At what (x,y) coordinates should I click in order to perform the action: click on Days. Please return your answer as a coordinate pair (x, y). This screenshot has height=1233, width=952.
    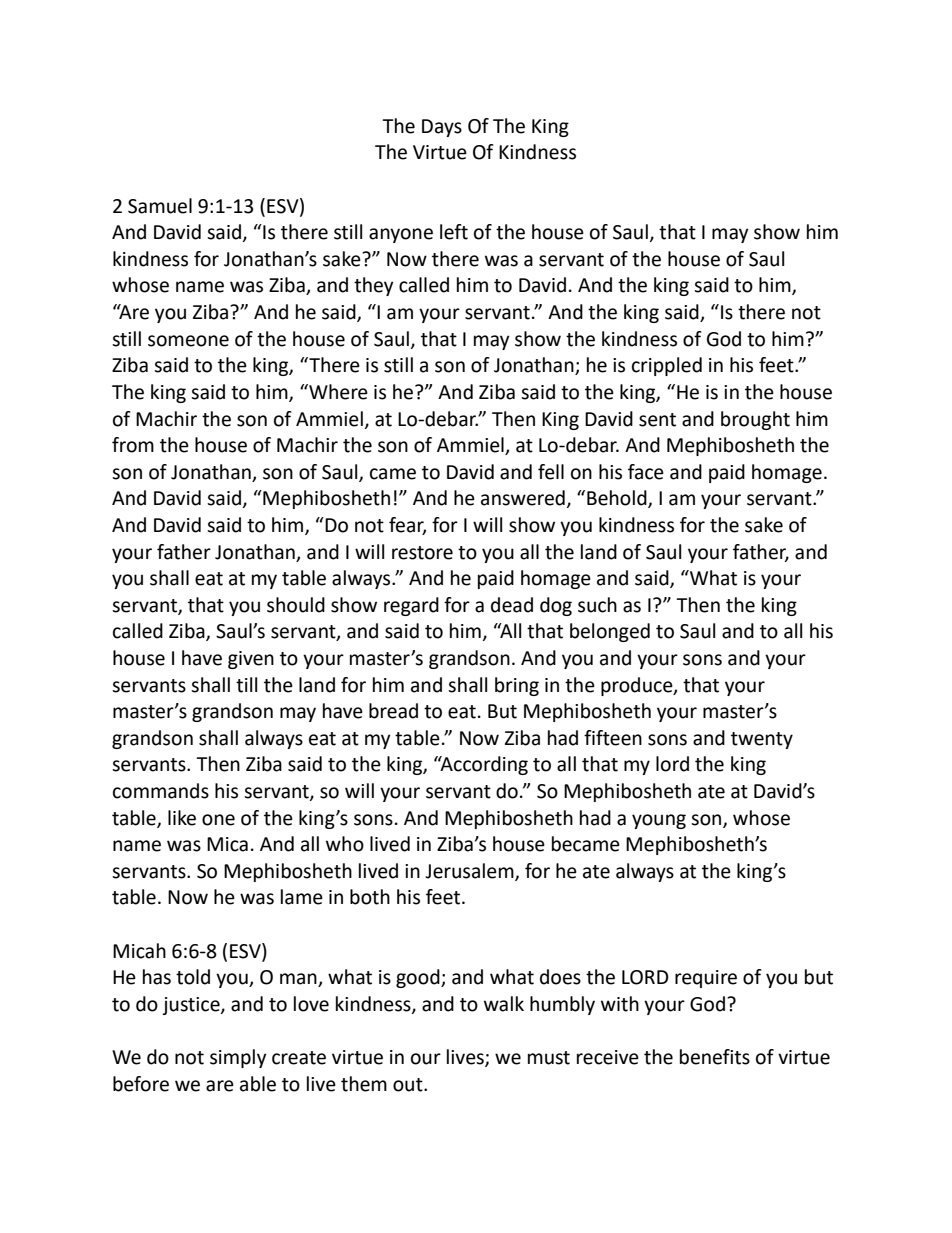
    Looking at the image, I should click on (442, 128).
